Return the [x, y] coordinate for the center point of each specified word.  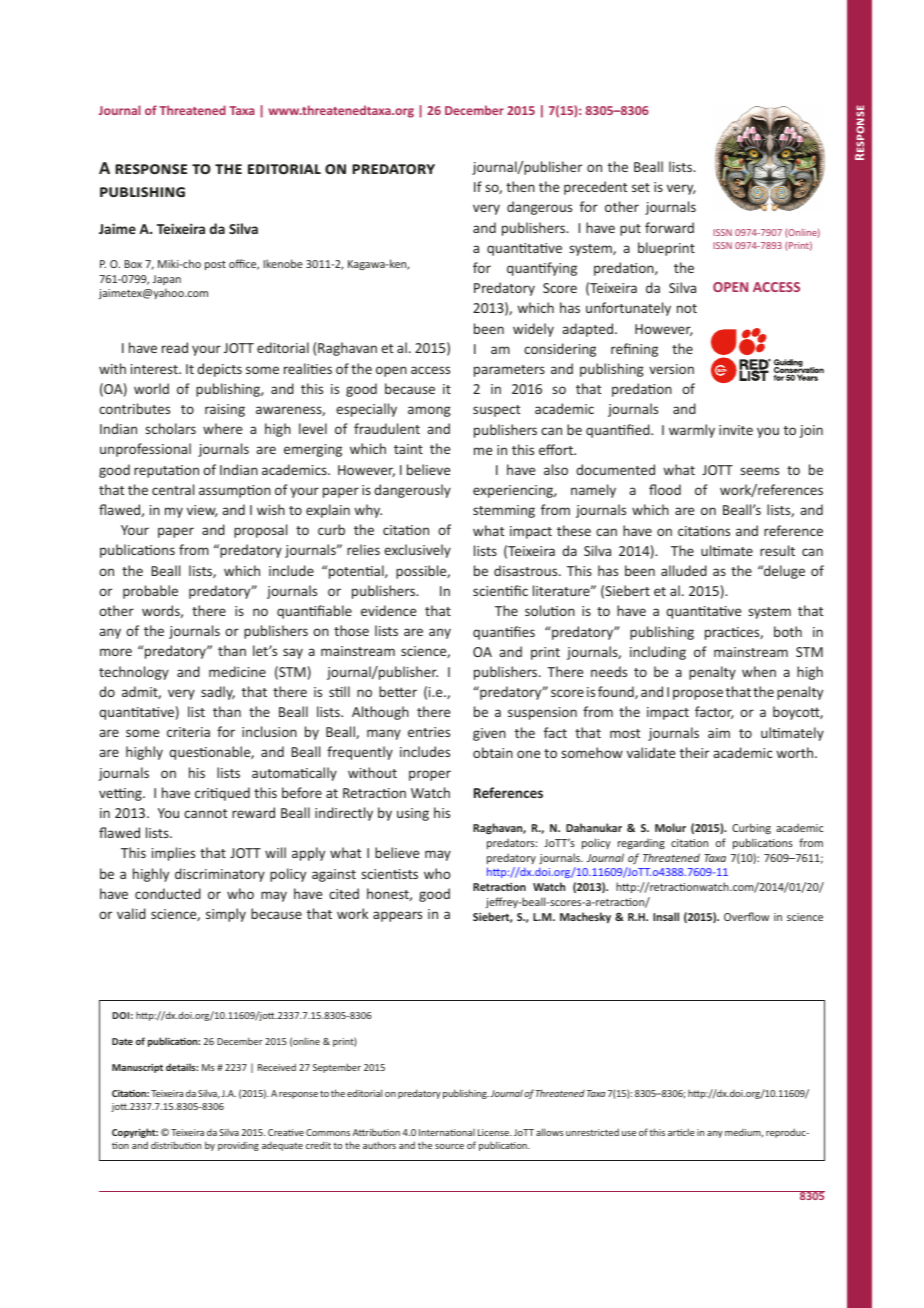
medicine [237, 671]
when [759, 671]
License [495, 1132]
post [215, 265]
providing [238, 1146]
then [520, 186]
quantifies [504, 633]
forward [669, 227]
